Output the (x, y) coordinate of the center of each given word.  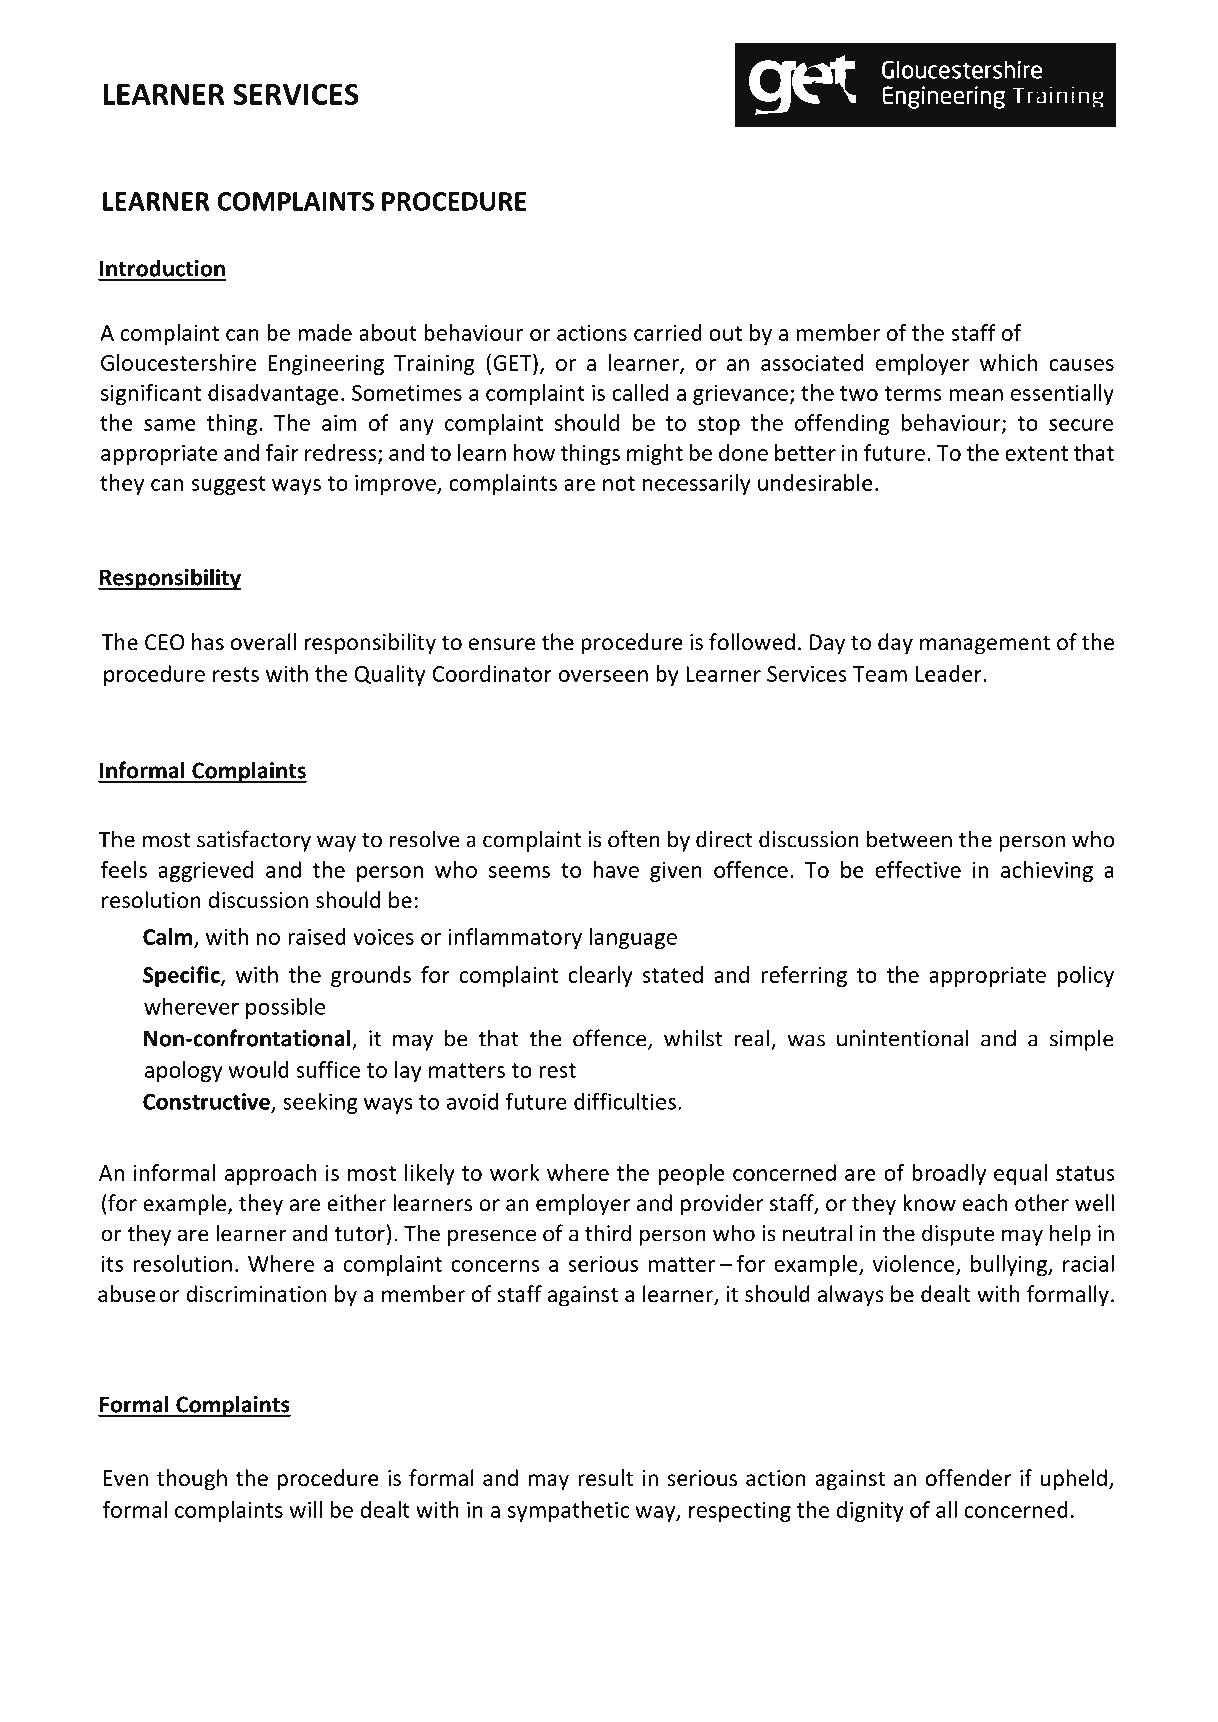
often (634, 839)
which (1008, 362)
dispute (958, 1235)
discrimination (256, 1294)
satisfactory (254, 841)
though (192, 1480)
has (208, 642)
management (985, 645)
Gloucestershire (178, 362)
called (640, 392)
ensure (502, 644)
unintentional (903, 1038)
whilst (693, 1038)
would (258, 1069)
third (608, 1233)
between (909, 839)
